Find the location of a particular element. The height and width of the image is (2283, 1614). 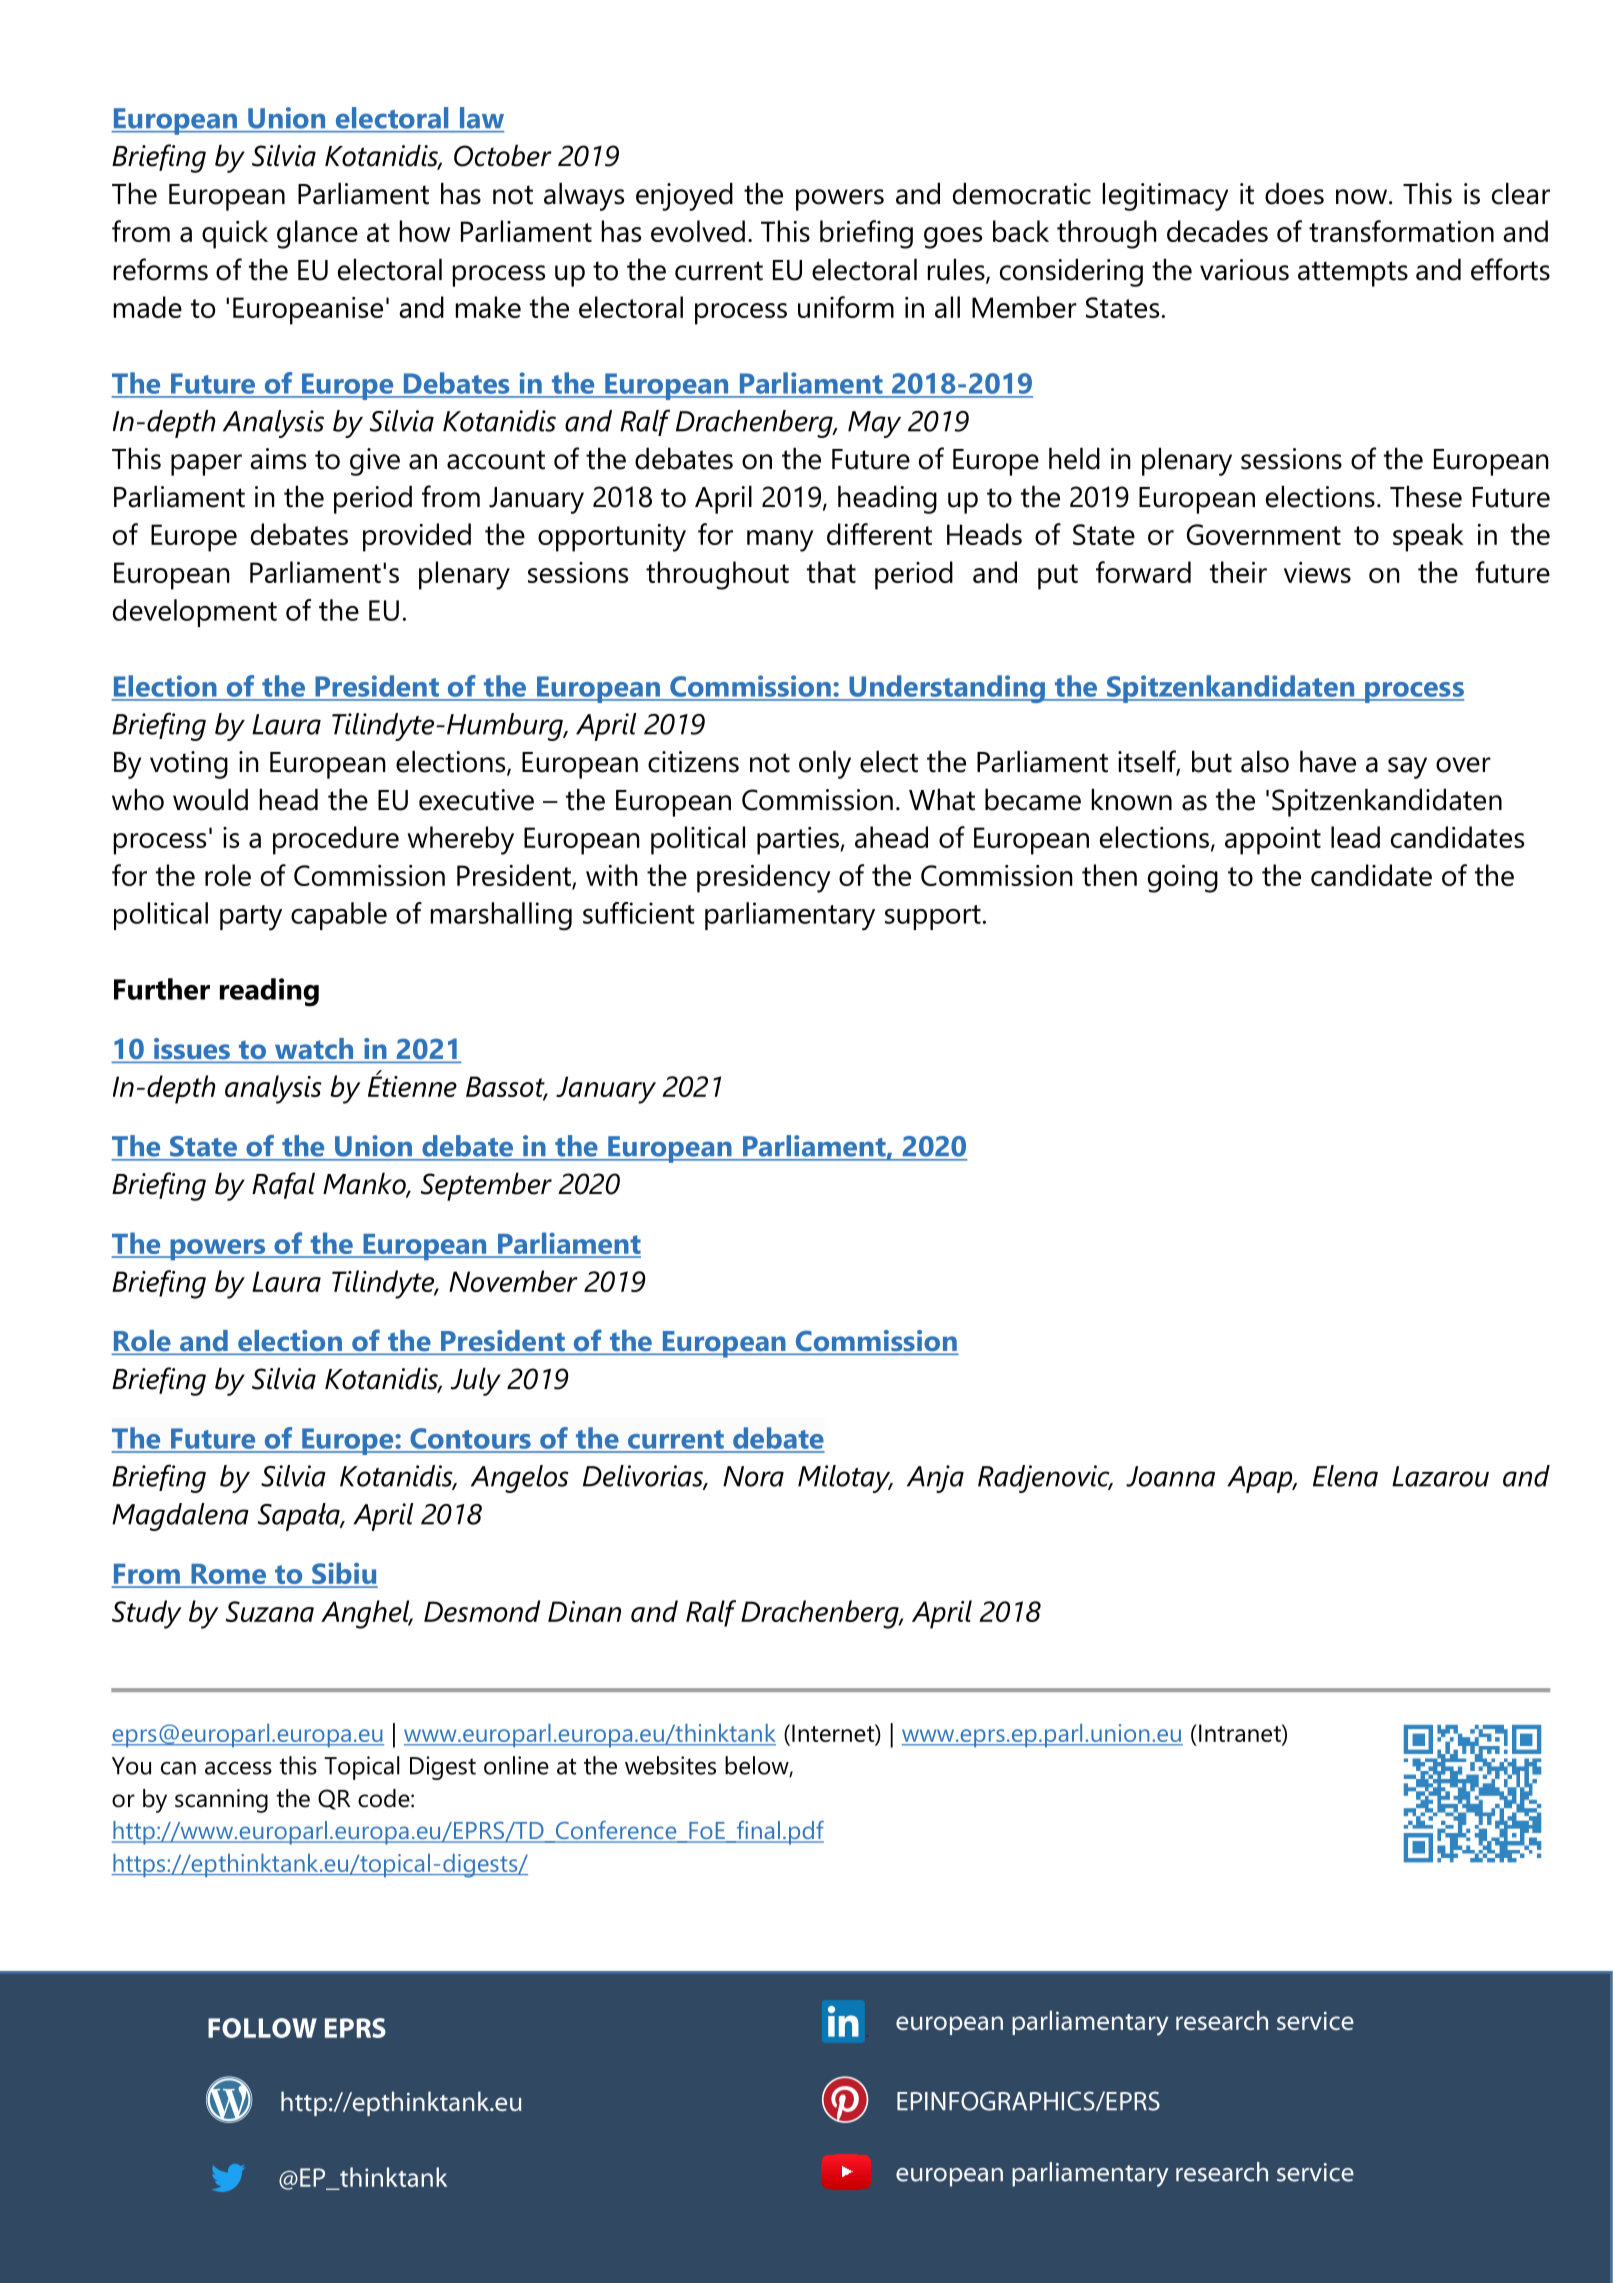

websites is located at coordinates (670, 1765).
